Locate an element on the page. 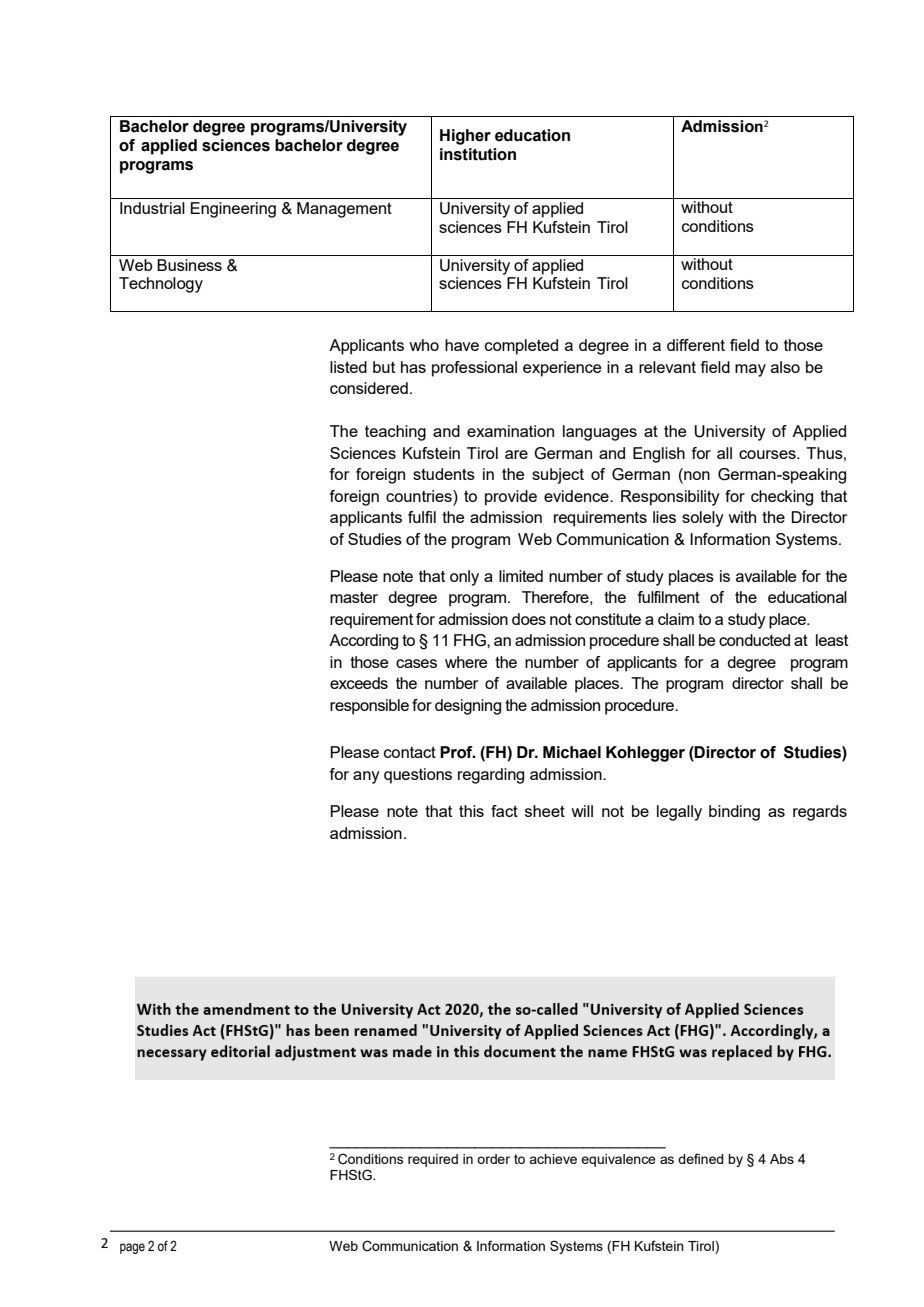 This page has width=924, height=1307. this is located at coordinates (471, 811).
